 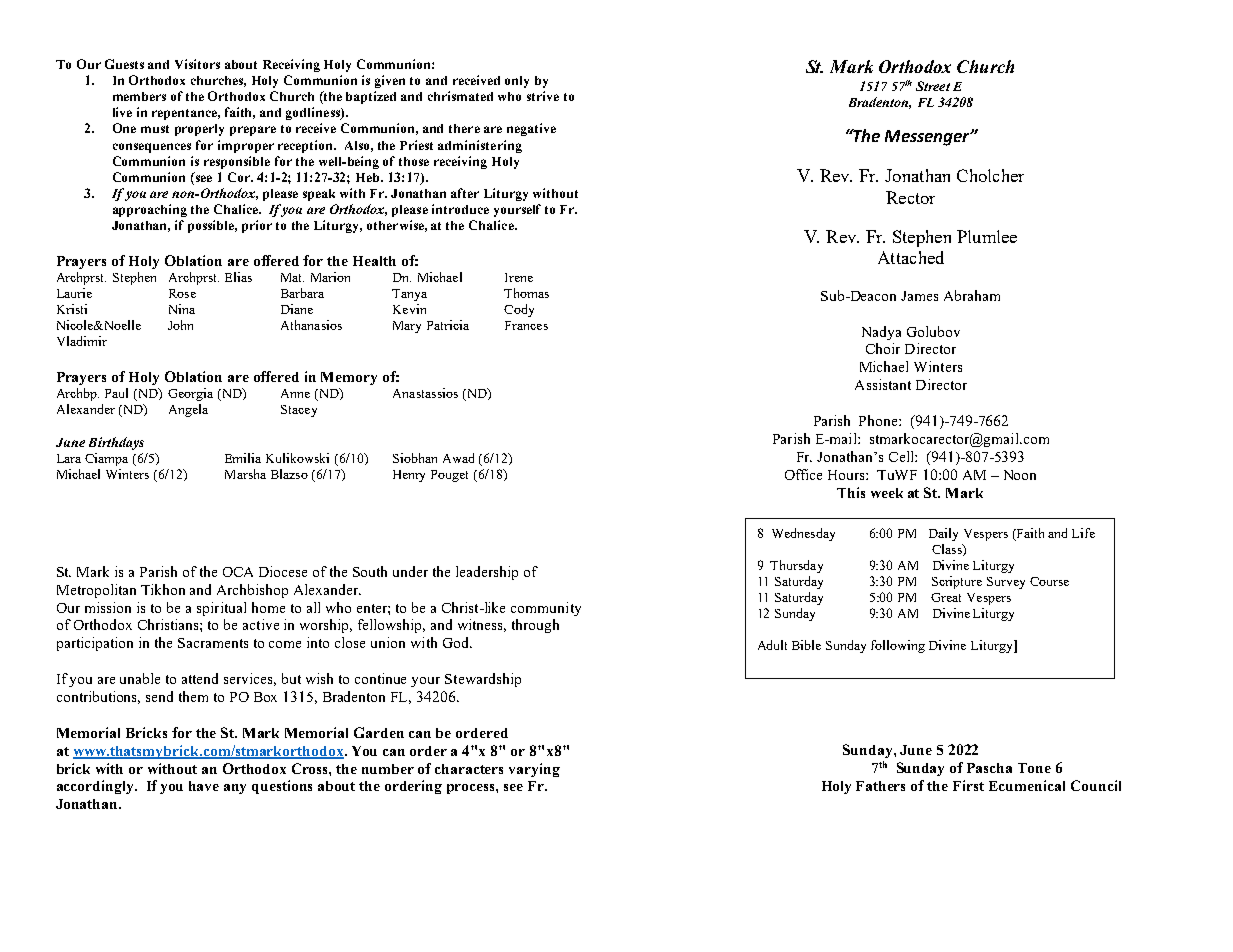 I want to click on varying, so click(x=534, y=770).
